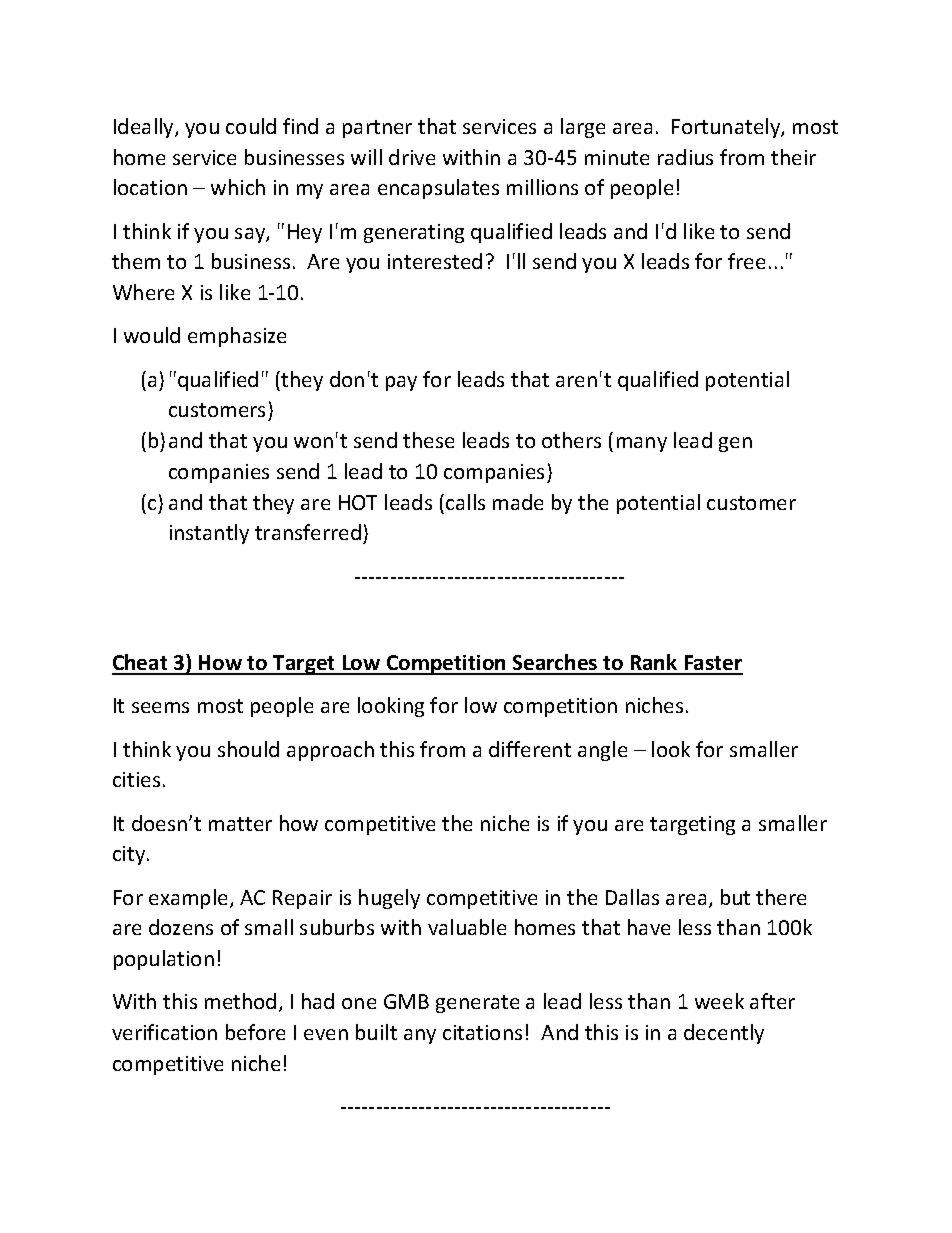 The image size is (952, 1233). Describe the element at coordinates (719, 1001) in the image. I see `week` at that location.
